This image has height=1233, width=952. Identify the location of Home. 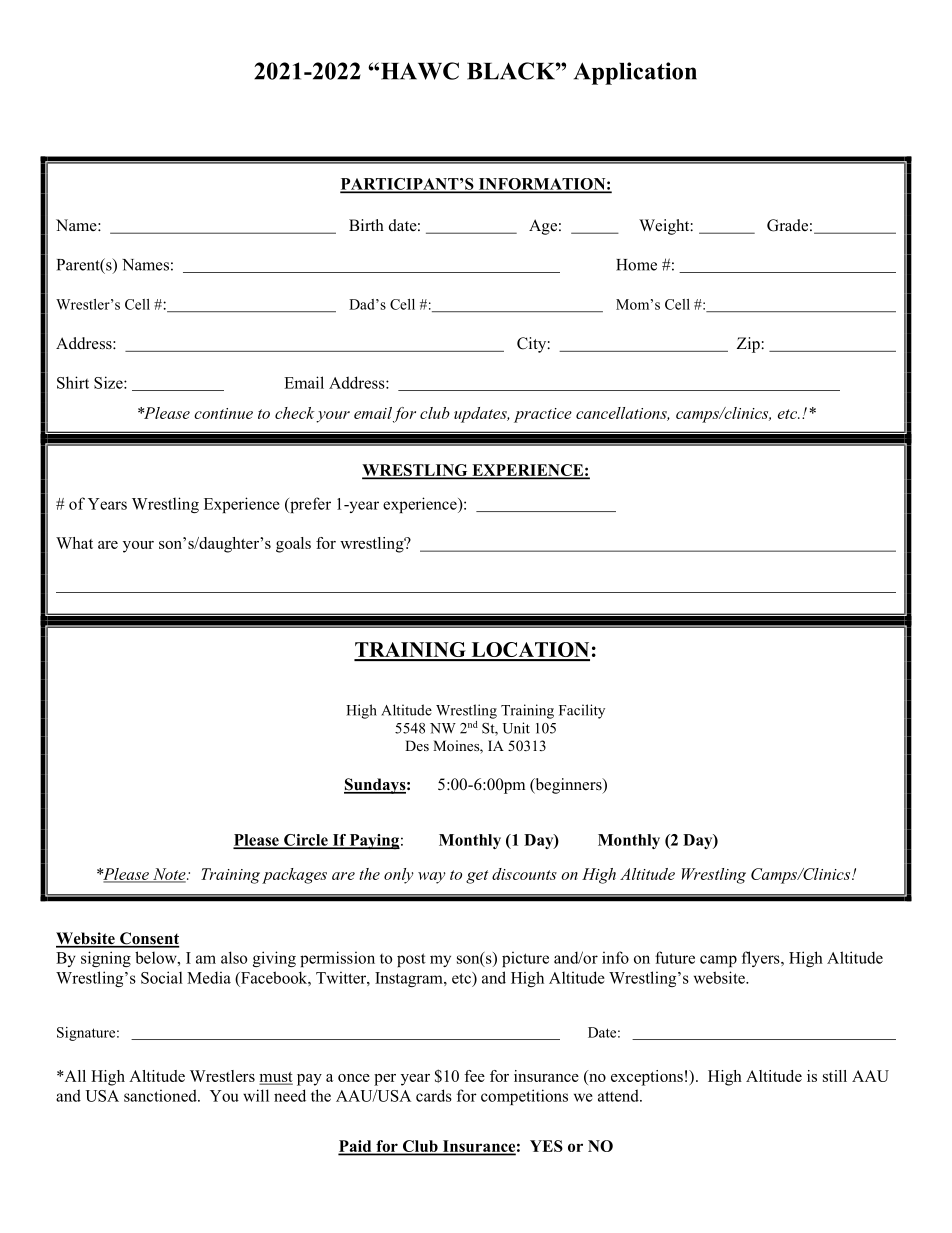
(636, 265).
